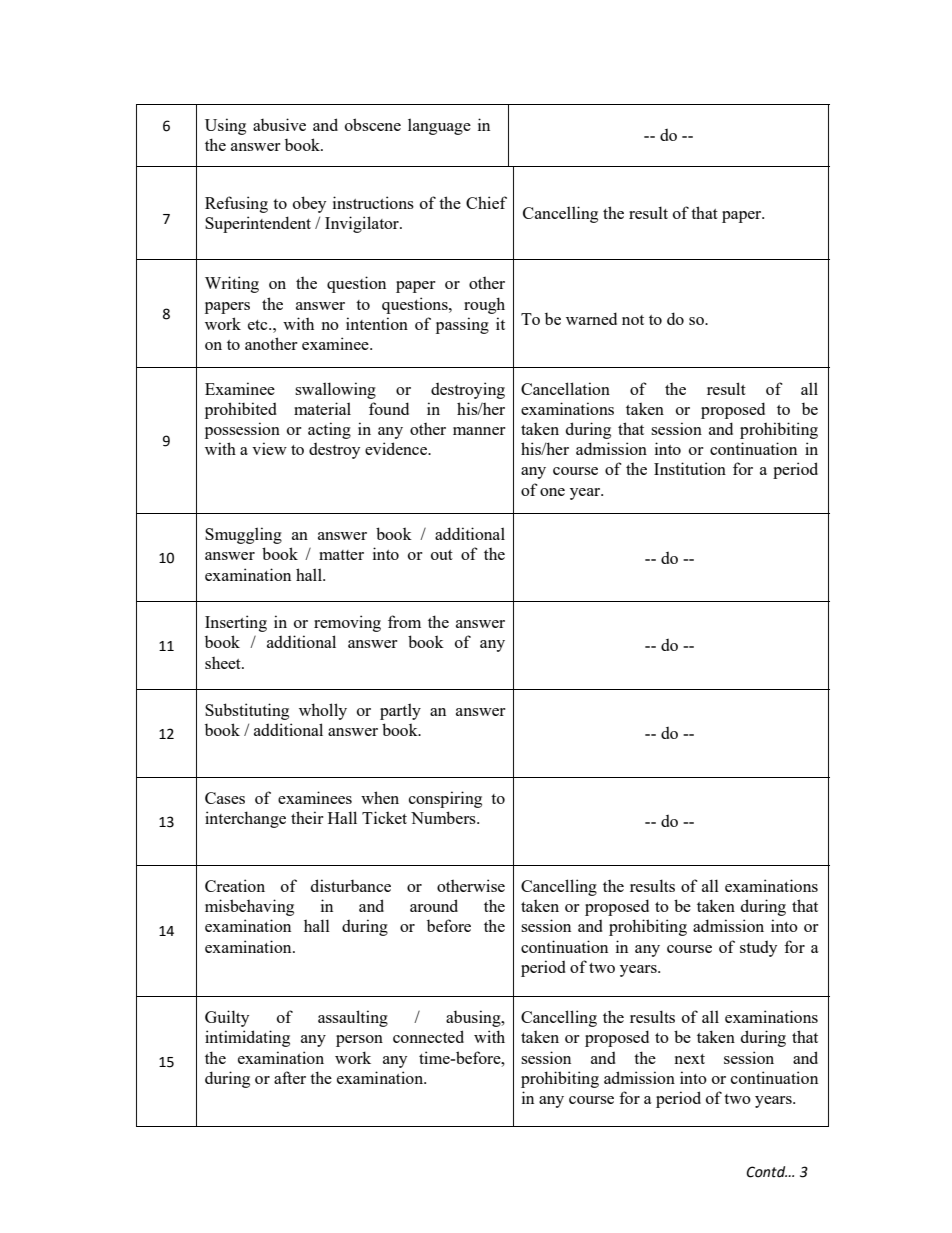 This screenshot has height=1233, width=952. Describe the element at coordinates (428, 1036) in the screenshot. I see `connected` at that location.
